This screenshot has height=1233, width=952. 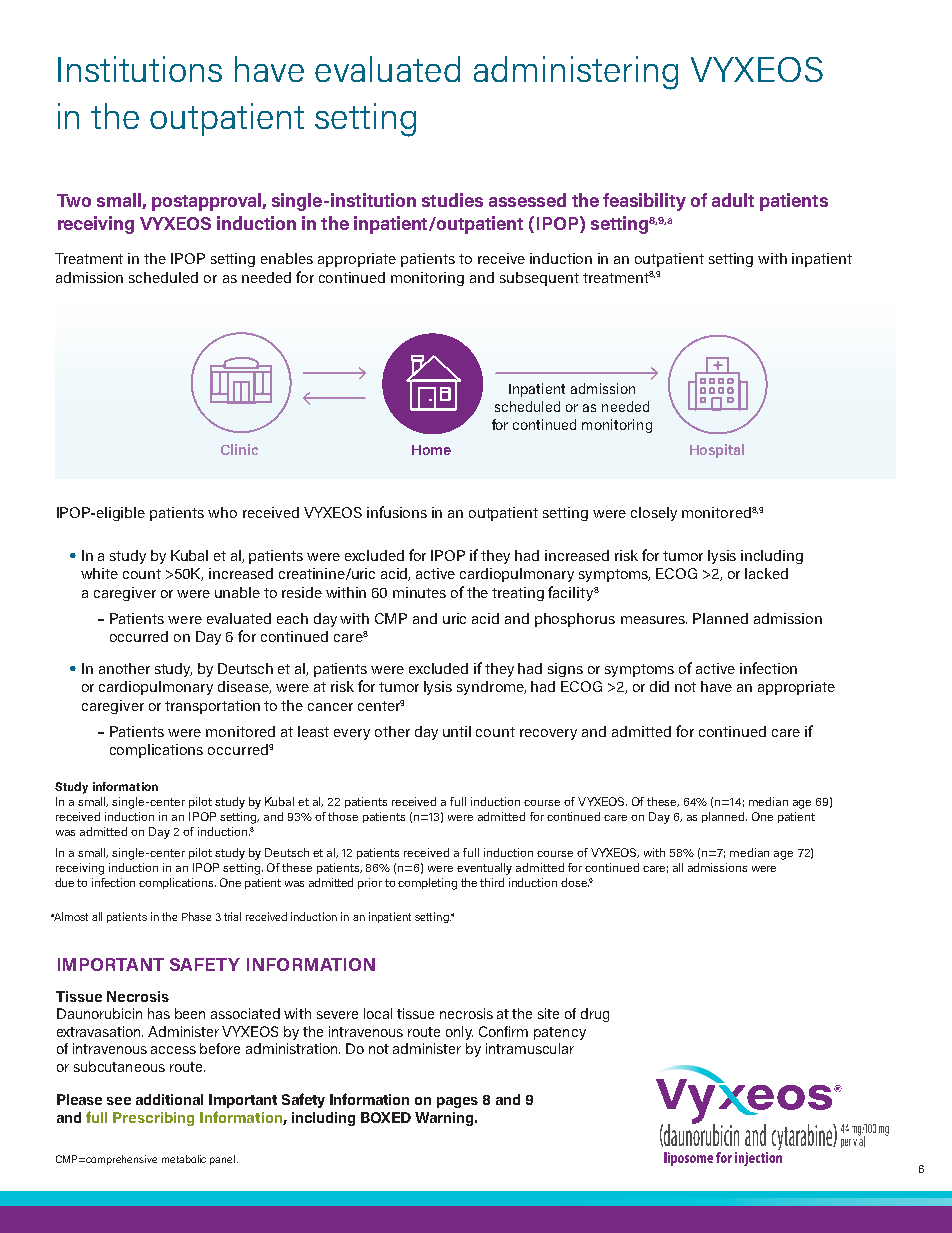 I want to click on measures, so click(x=654, y=620).
